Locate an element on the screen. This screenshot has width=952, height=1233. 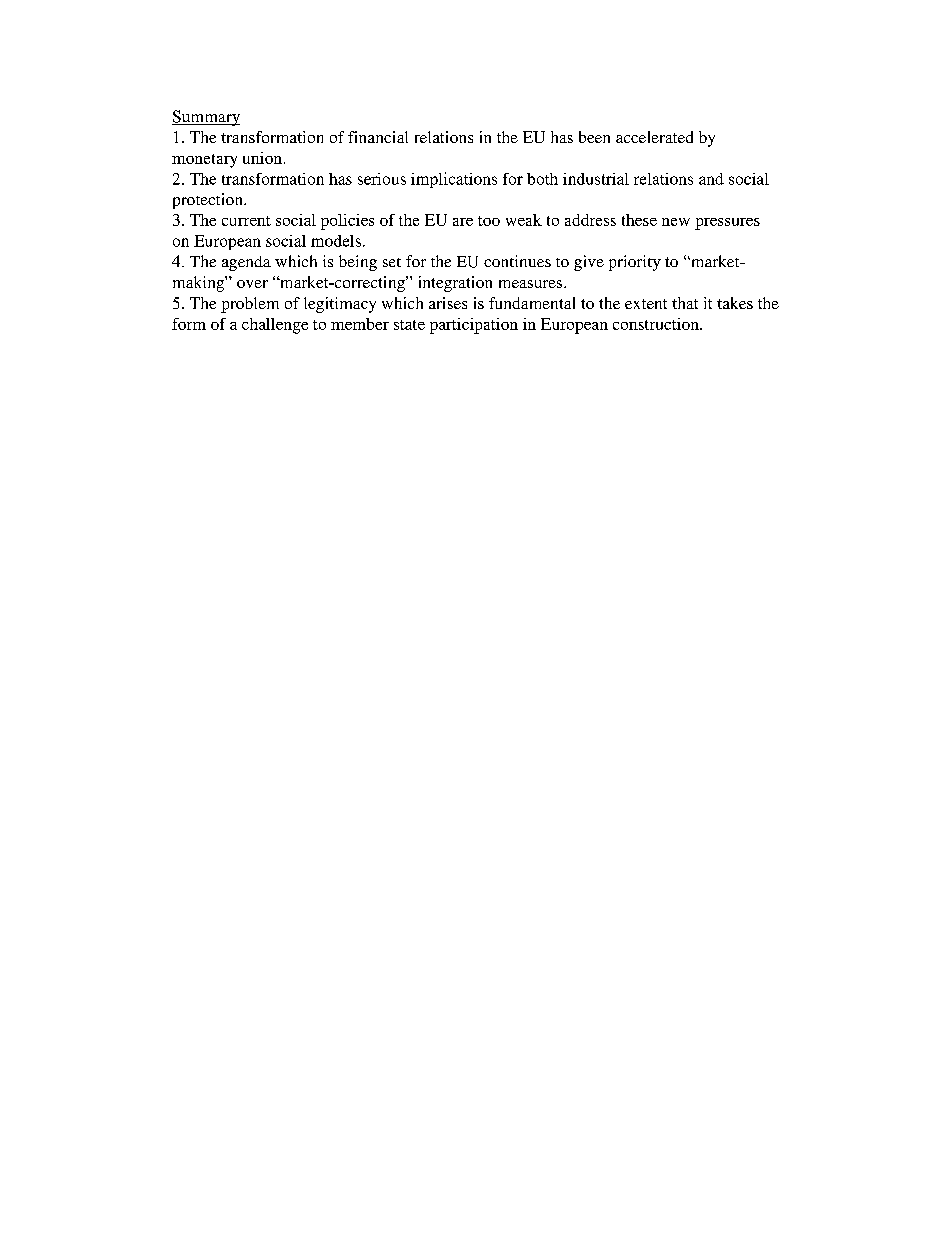
implications is located at coordinates (454, 180).
